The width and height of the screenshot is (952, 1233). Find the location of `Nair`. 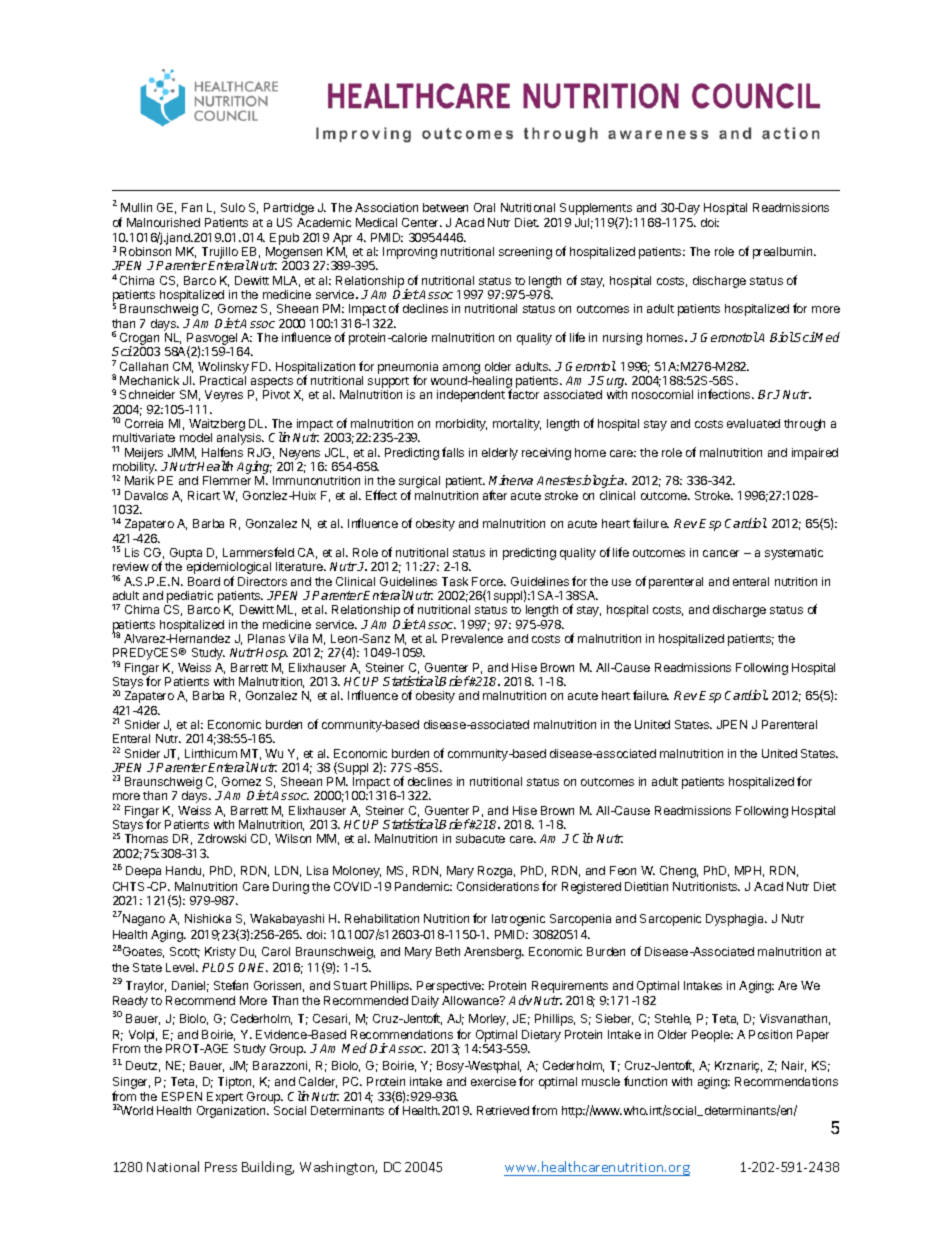

Nair is located at coordinates (794, 1066).
